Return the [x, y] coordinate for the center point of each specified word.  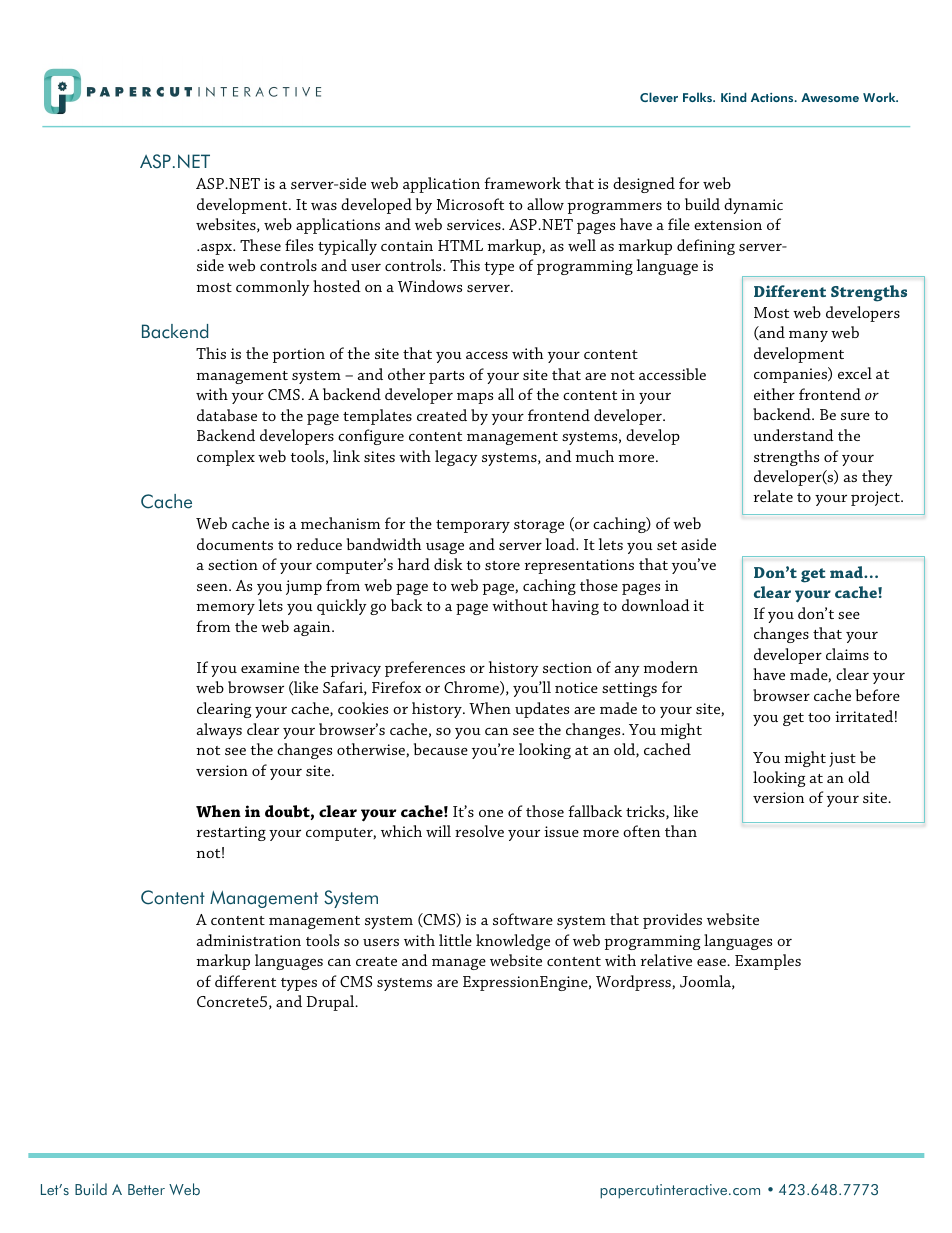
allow [545, 204]
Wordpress [633, 983]
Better [146, 1189]
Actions [773, 97]
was [324, 206]
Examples [768, 962]
